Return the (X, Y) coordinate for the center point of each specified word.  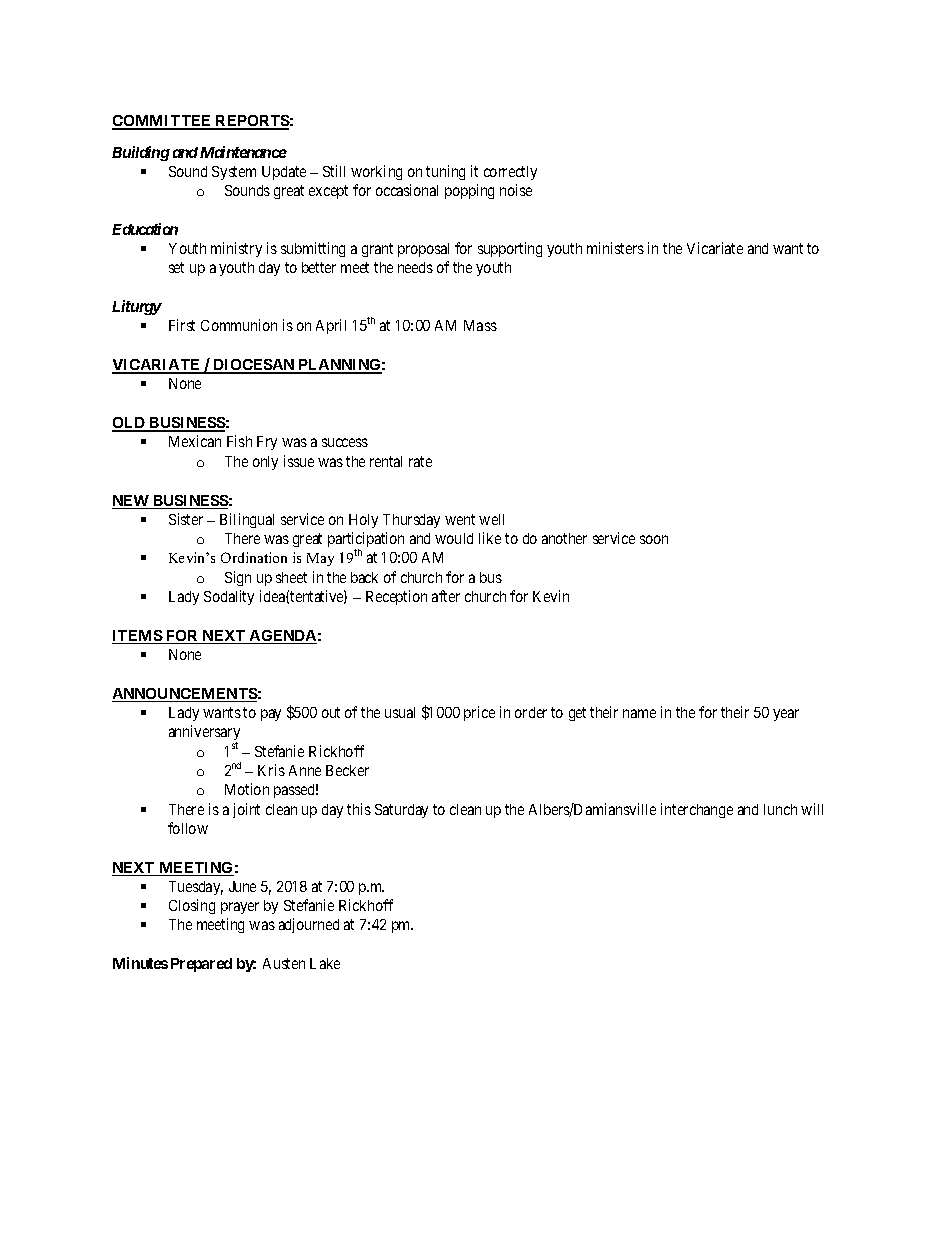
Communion (239, 325)
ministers (615, 248)
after (446, 596)
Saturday (401, 811)
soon (654, 539)
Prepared (201, 965)
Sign (238, 578)
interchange (697, 810)
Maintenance (243, 152)
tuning (445, 172)
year (786, 715)
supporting (510, 249)
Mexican (195, 441)
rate (420, 461)
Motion (247, 789)
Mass (480, 325)
